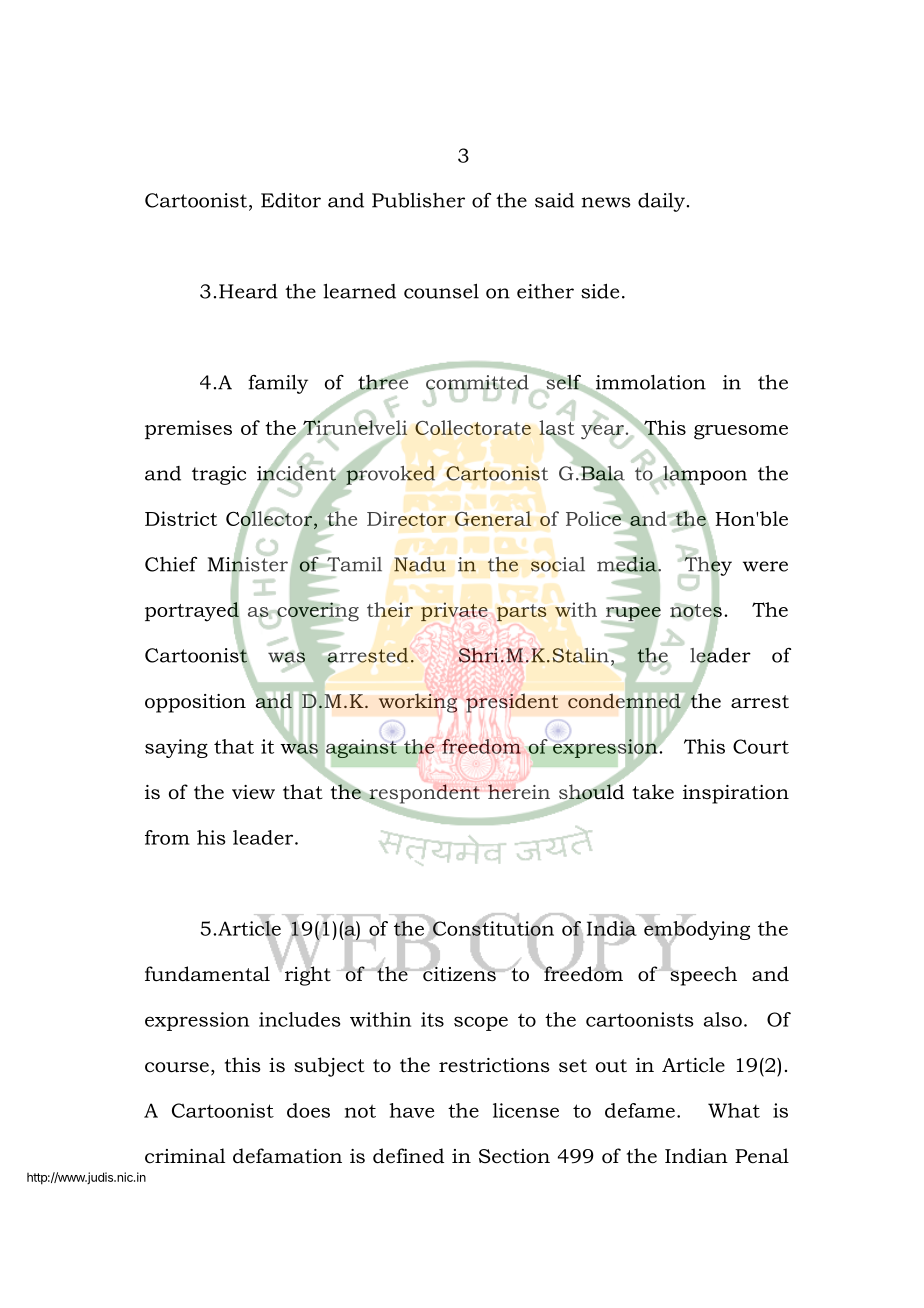 The height and width of the screenshot is (1308, 924). Describe the element at coordinates (253, 792) in the screenshot. I see `view` at that location.
